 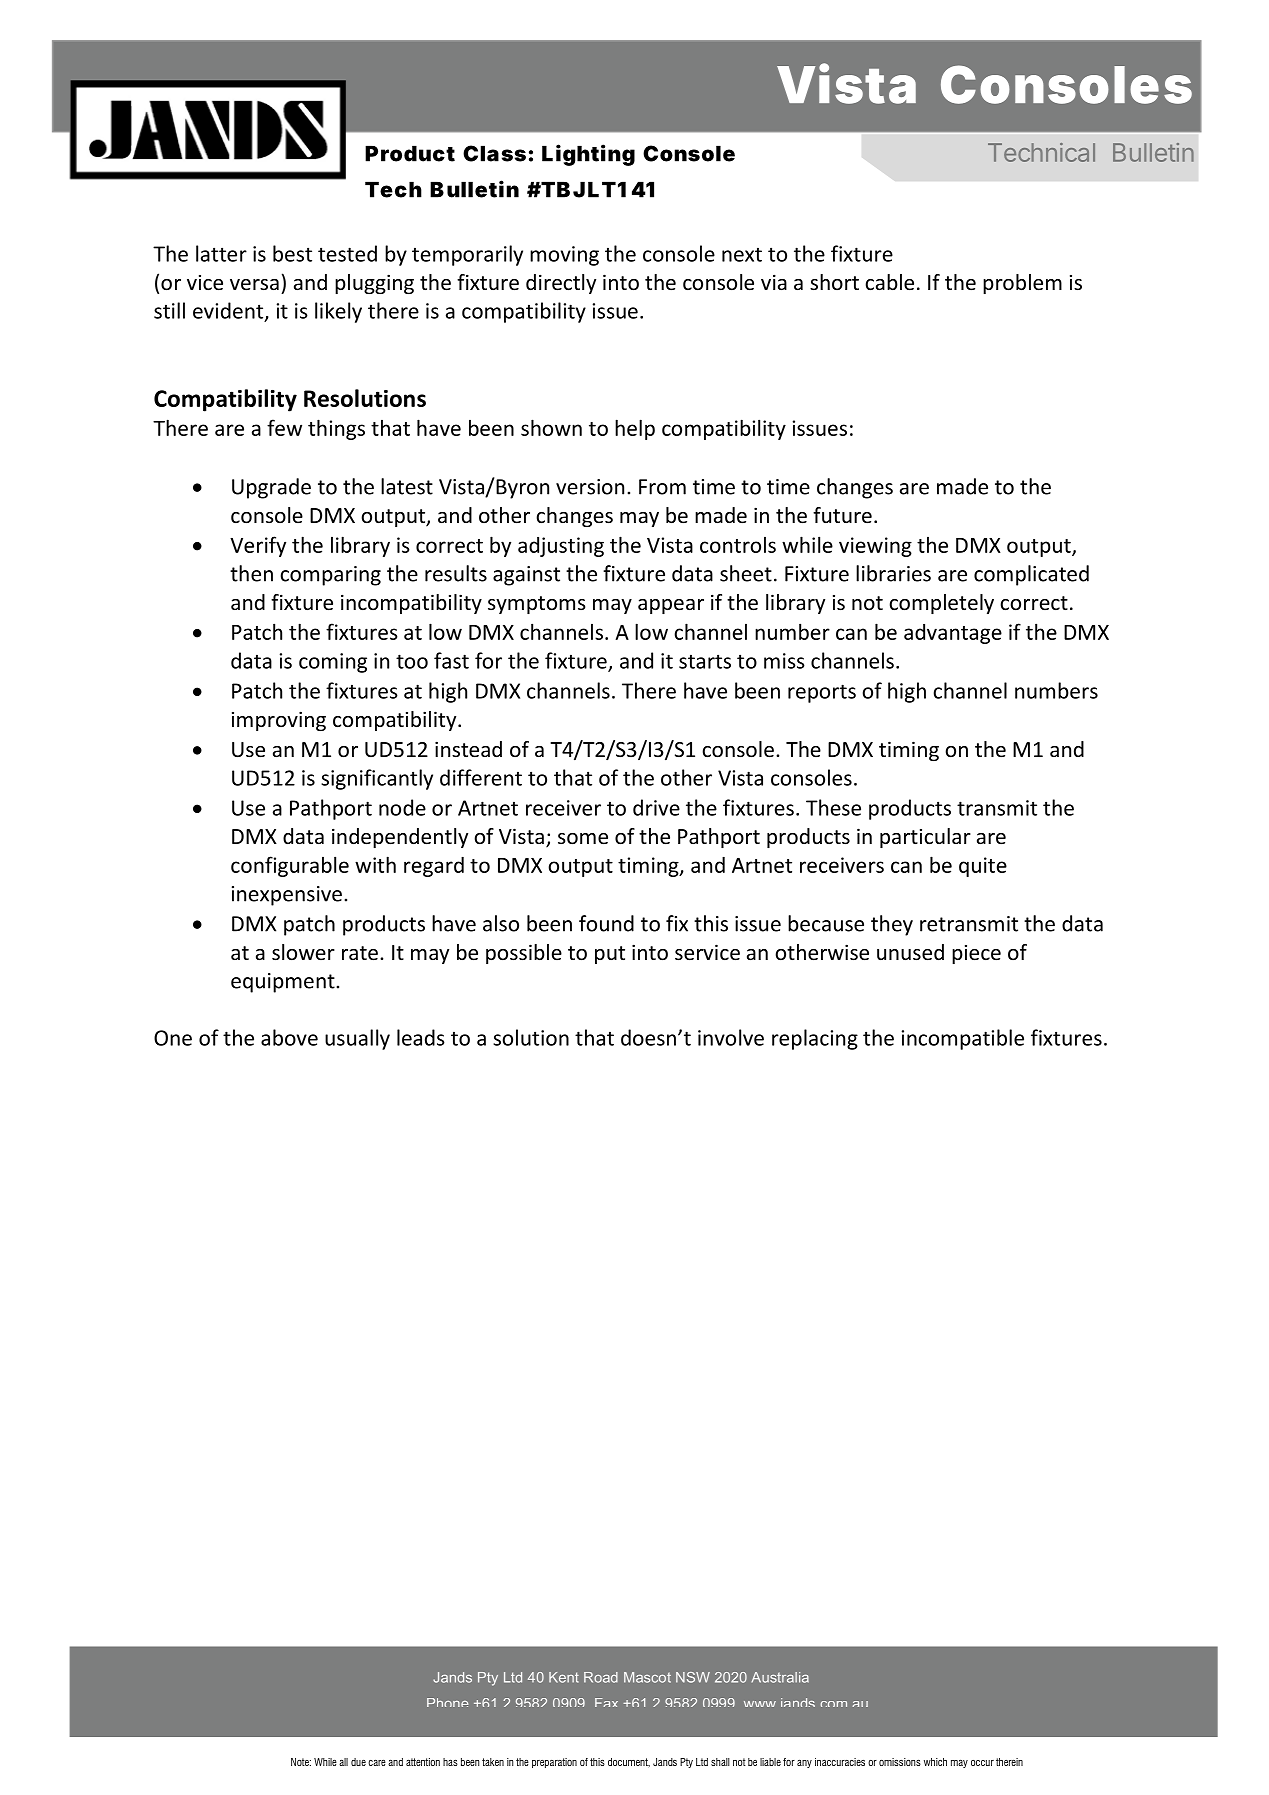 What do you see at coordinates (564, 256) in the image?
I see `moving` at bounding box center [564, 256].
